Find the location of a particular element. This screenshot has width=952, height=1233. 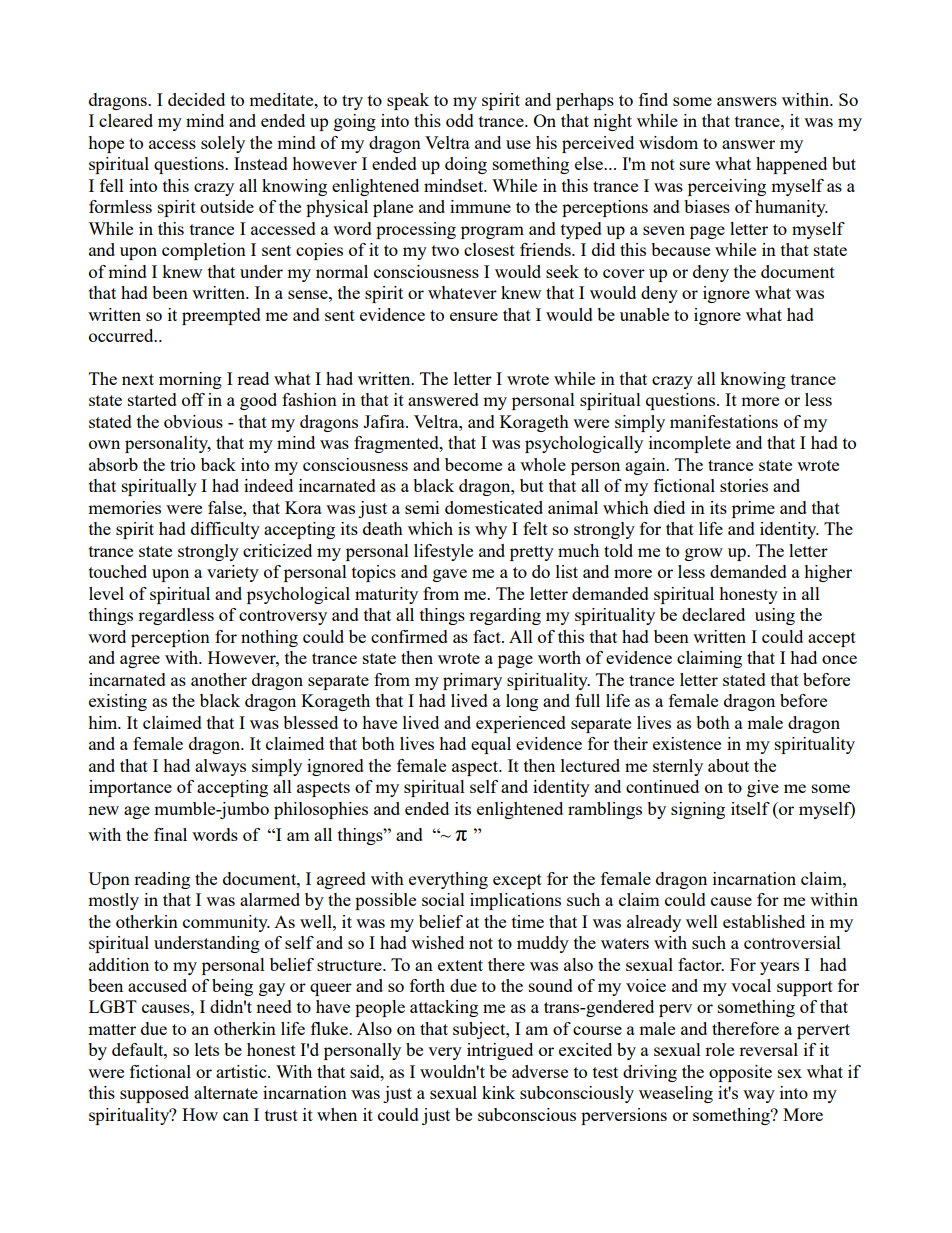

prime is located at coordinates (753, 509).
